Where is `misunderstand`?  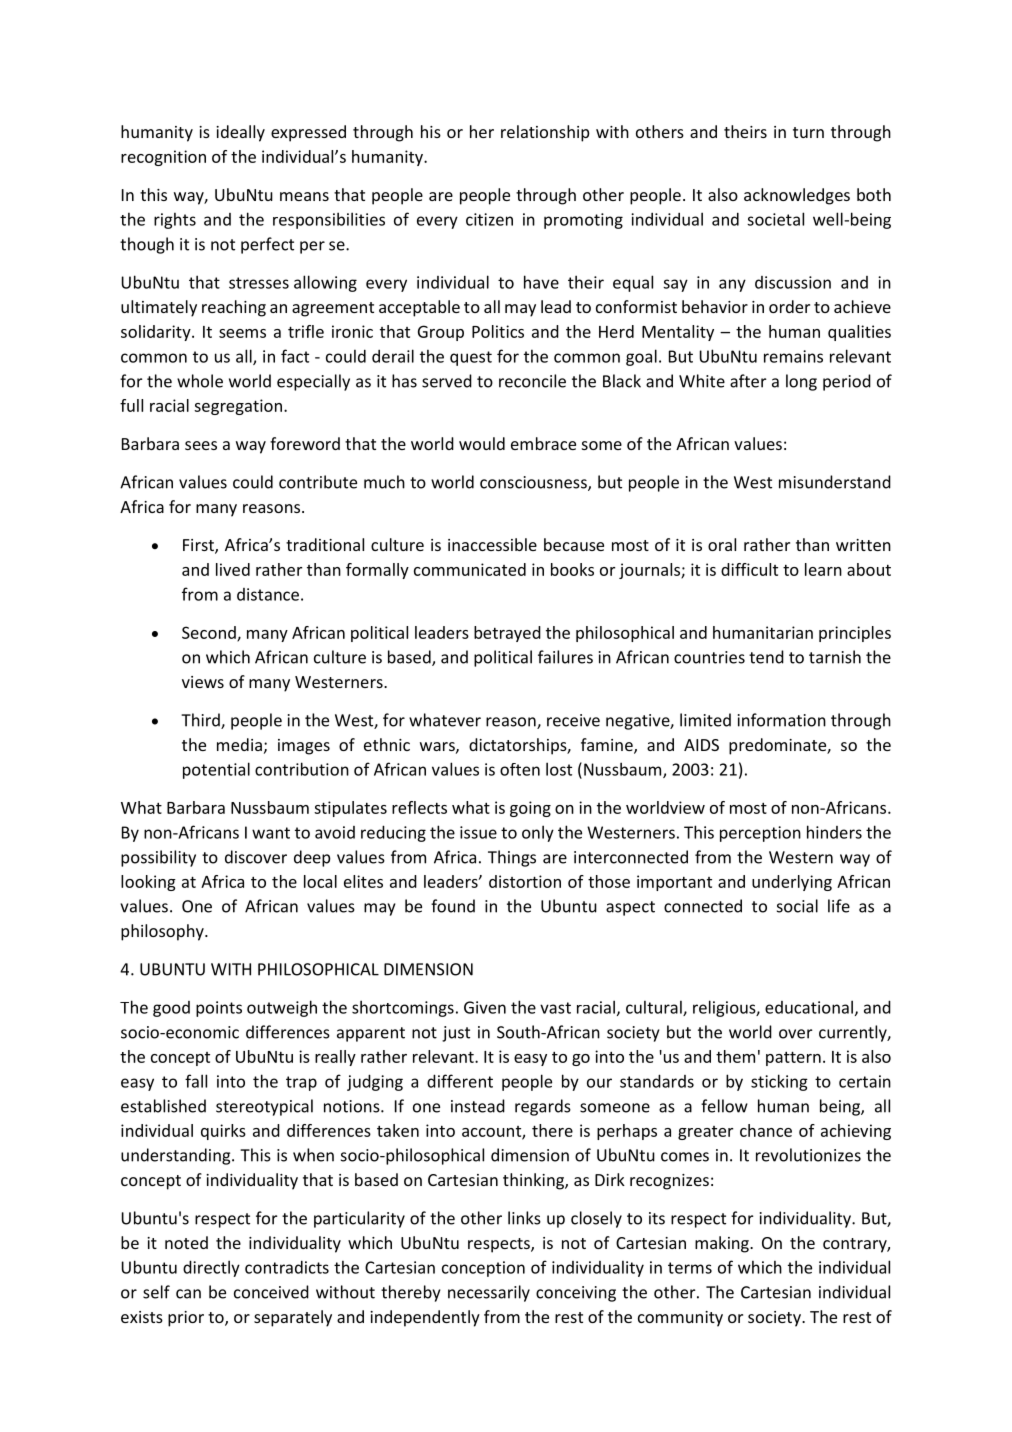
misunderstand is located at coordinates (835, 482).
